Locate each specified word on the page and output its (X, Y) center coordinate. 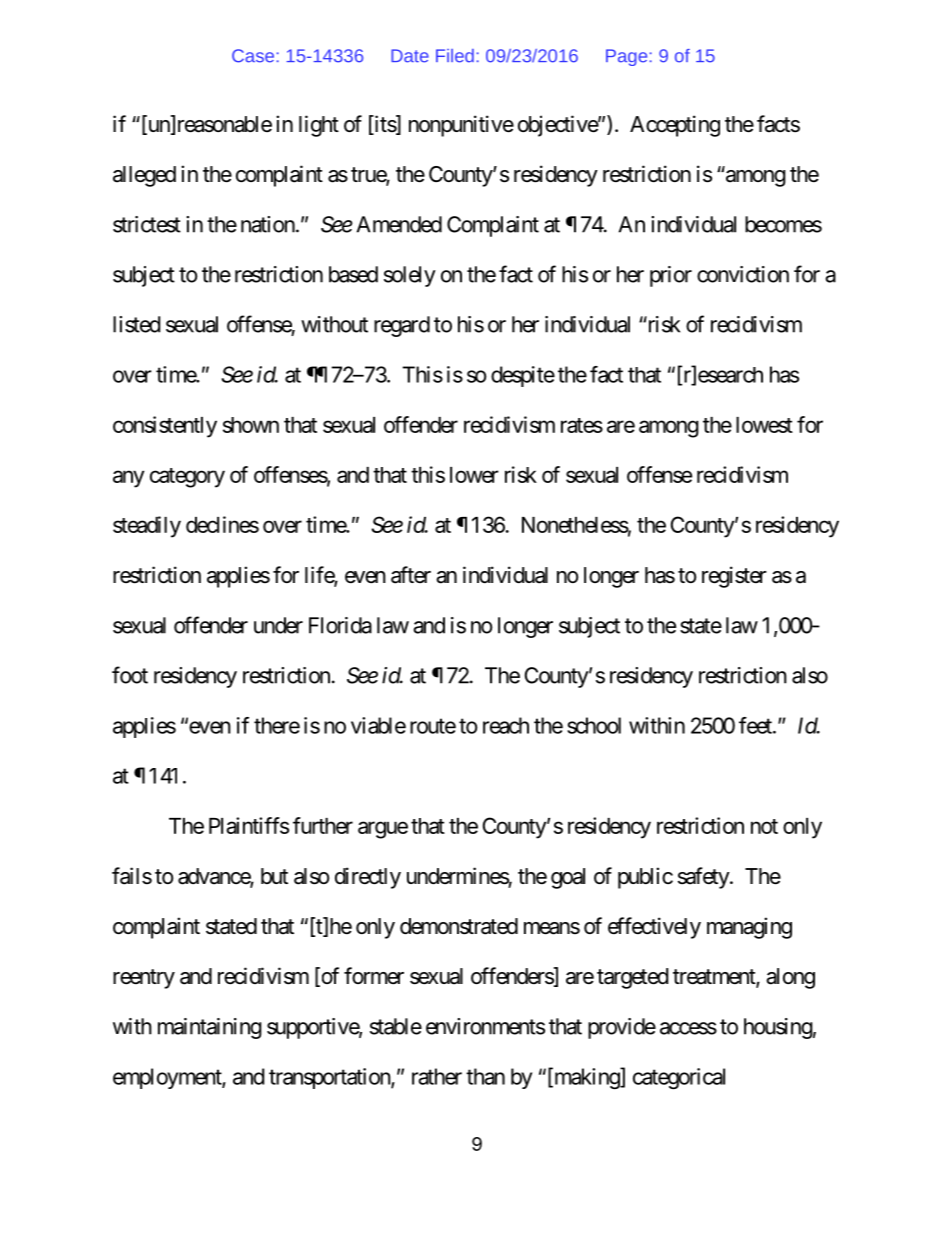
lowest (764, 425)
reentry (144, 979)
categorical (679, 1078)
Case (253, 56)
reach (506, 725)
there (277, 725)
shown (251, 425)
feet (756, 725)
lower (474, 475)
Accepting (675, 126)
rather (437, 1076)
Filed (455, 56)
